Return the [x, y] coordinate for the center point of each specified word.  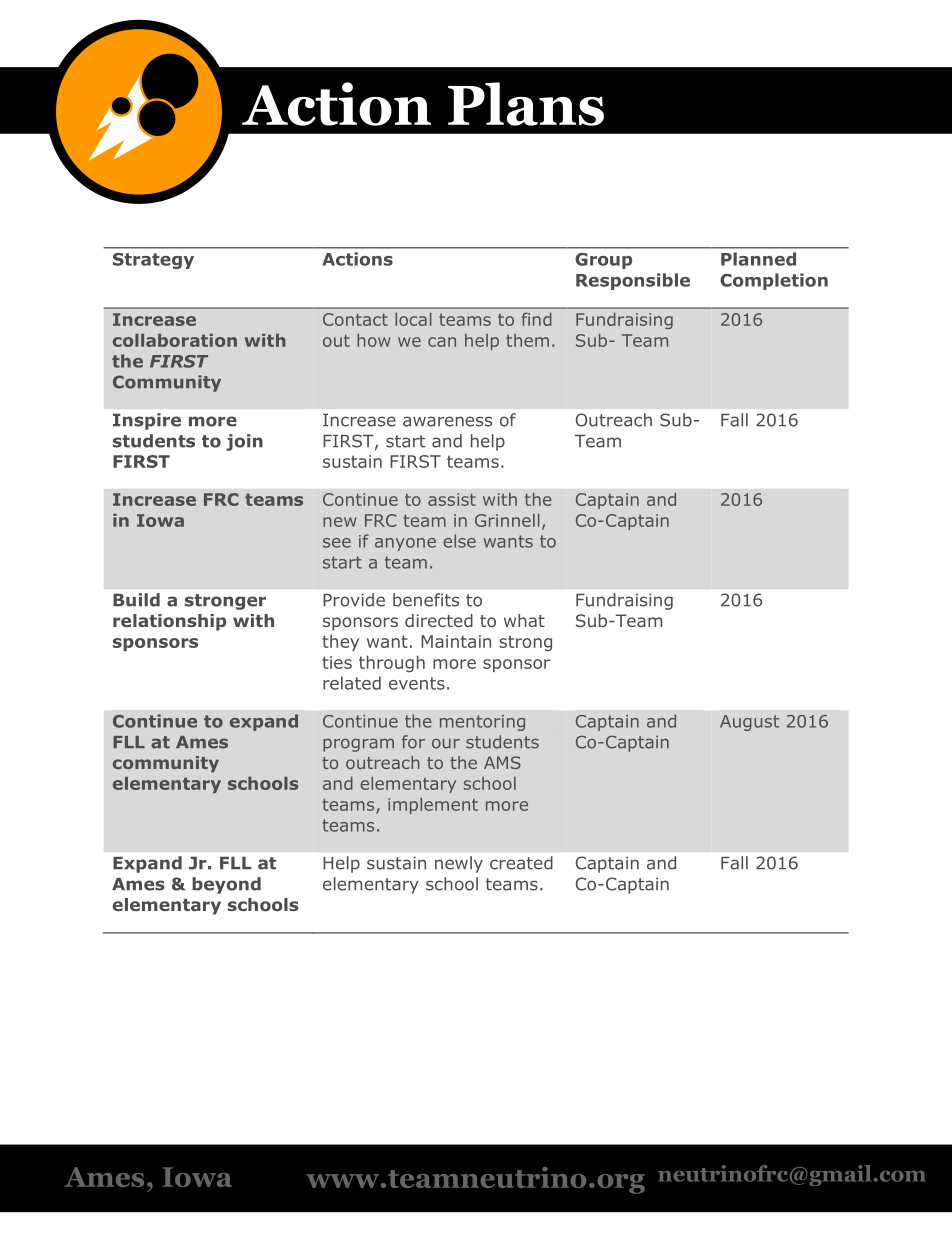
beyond [226, 885]
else [460, 541]
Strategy [153, 261]
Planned [758, 259]
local [413, 319]
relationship [169, 622]
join [244, 442]
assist [452, 499]
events [417, 683]
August [749, 723]
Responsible [633, 281]
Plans [526, 104]
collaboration [175, 340]
